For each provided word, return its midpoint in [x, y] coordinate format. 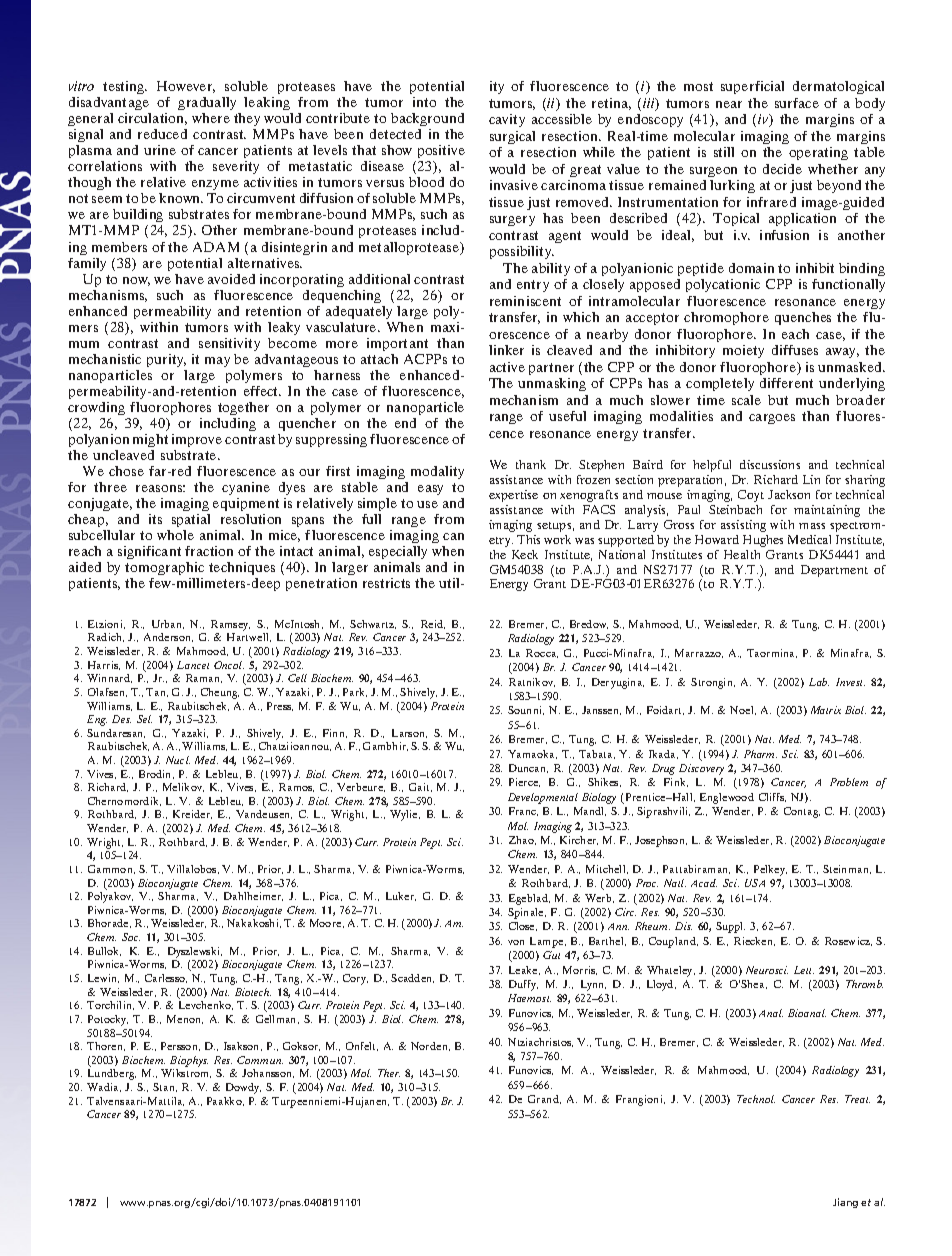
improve [197, 440]
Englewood [727, 798]
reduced [162, 134]
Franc [523, 811]
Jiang [845, 1203]
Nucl [178, 760]
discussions [770, 464]
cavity [507, 120]
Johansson [268, 1073]
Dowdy [243, 1088]
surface [797, 103]
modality [437, 472]
